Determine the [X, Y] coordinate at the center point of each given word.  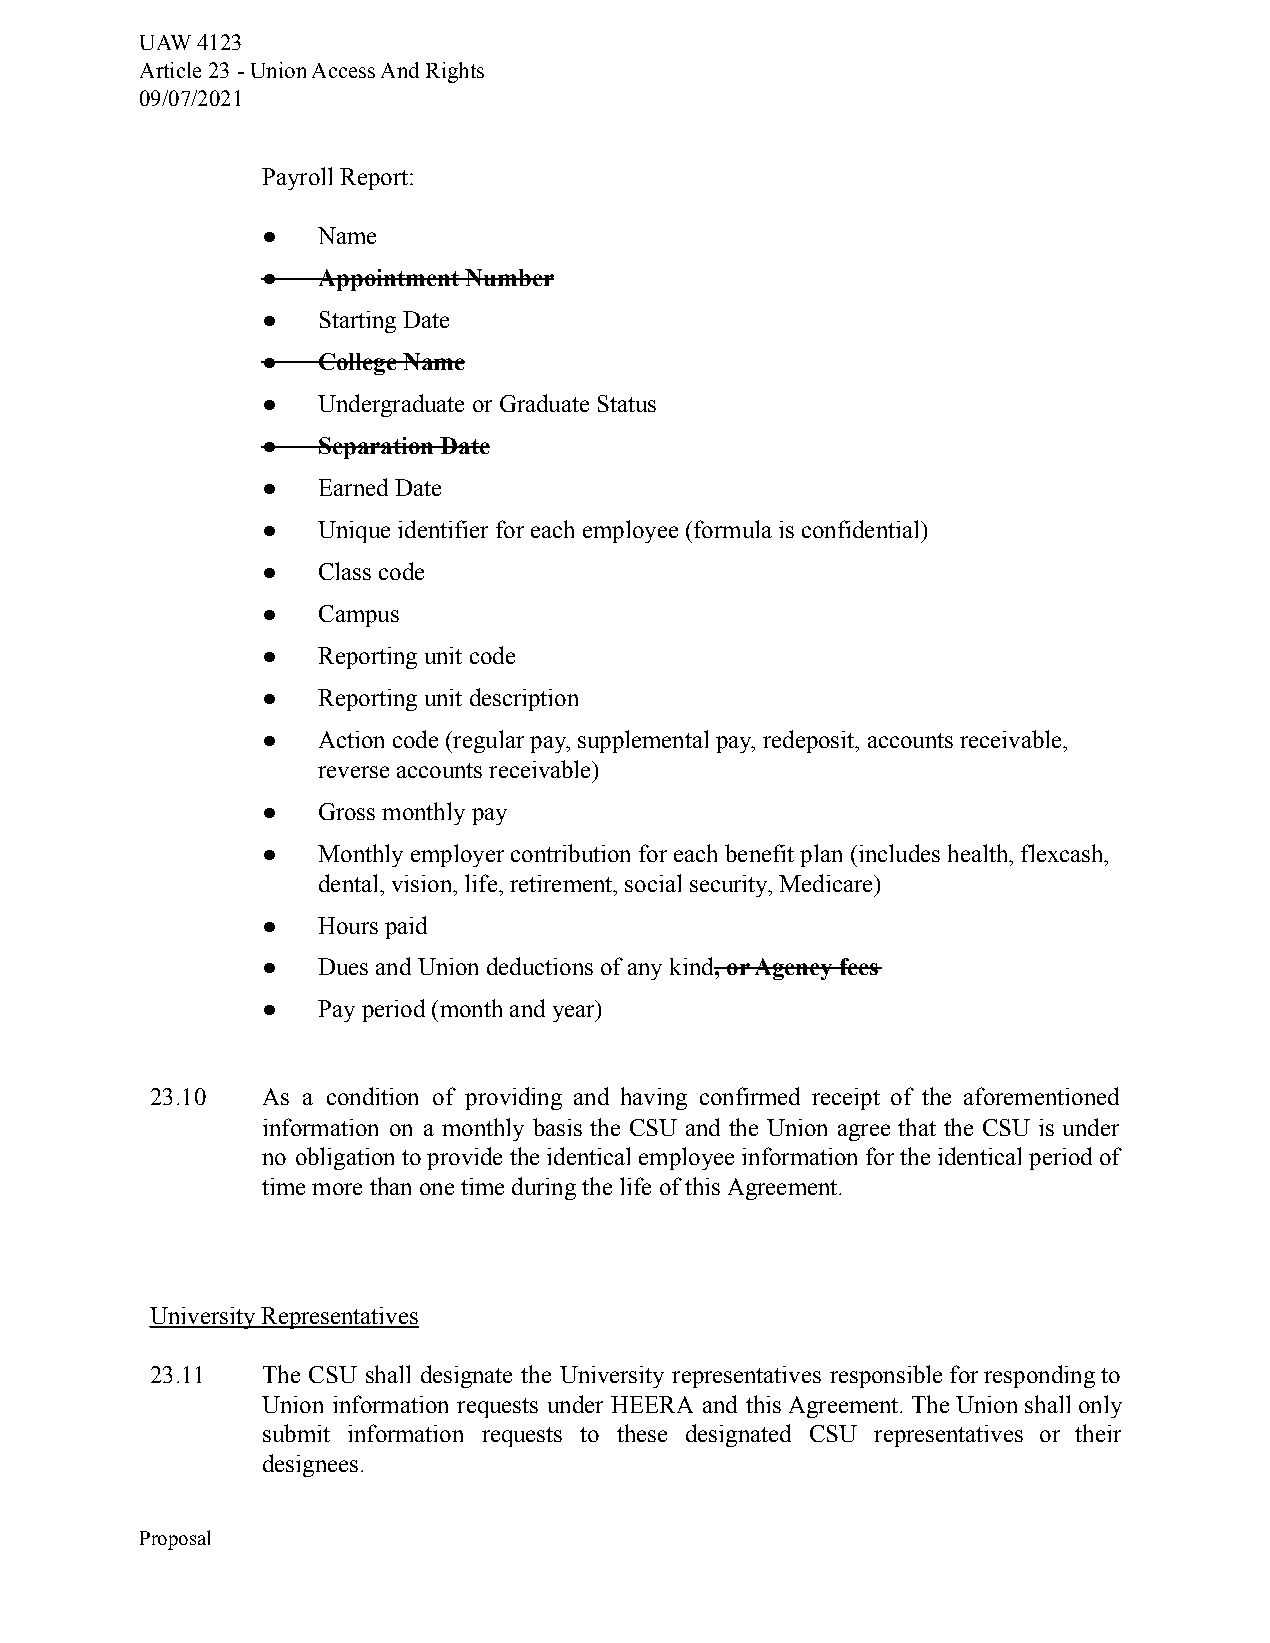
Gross [347, 811]
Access [343, 70]
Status [627, 403]
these [642, 1433]
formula [733, 529]
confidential [862, 529]
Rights [455, 72]
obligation [345, 1158]
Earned [353, 487]
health [979, 853]
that [917, 1127]
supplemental [643, 741]
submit [296, 1433]
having [654, 1098]
